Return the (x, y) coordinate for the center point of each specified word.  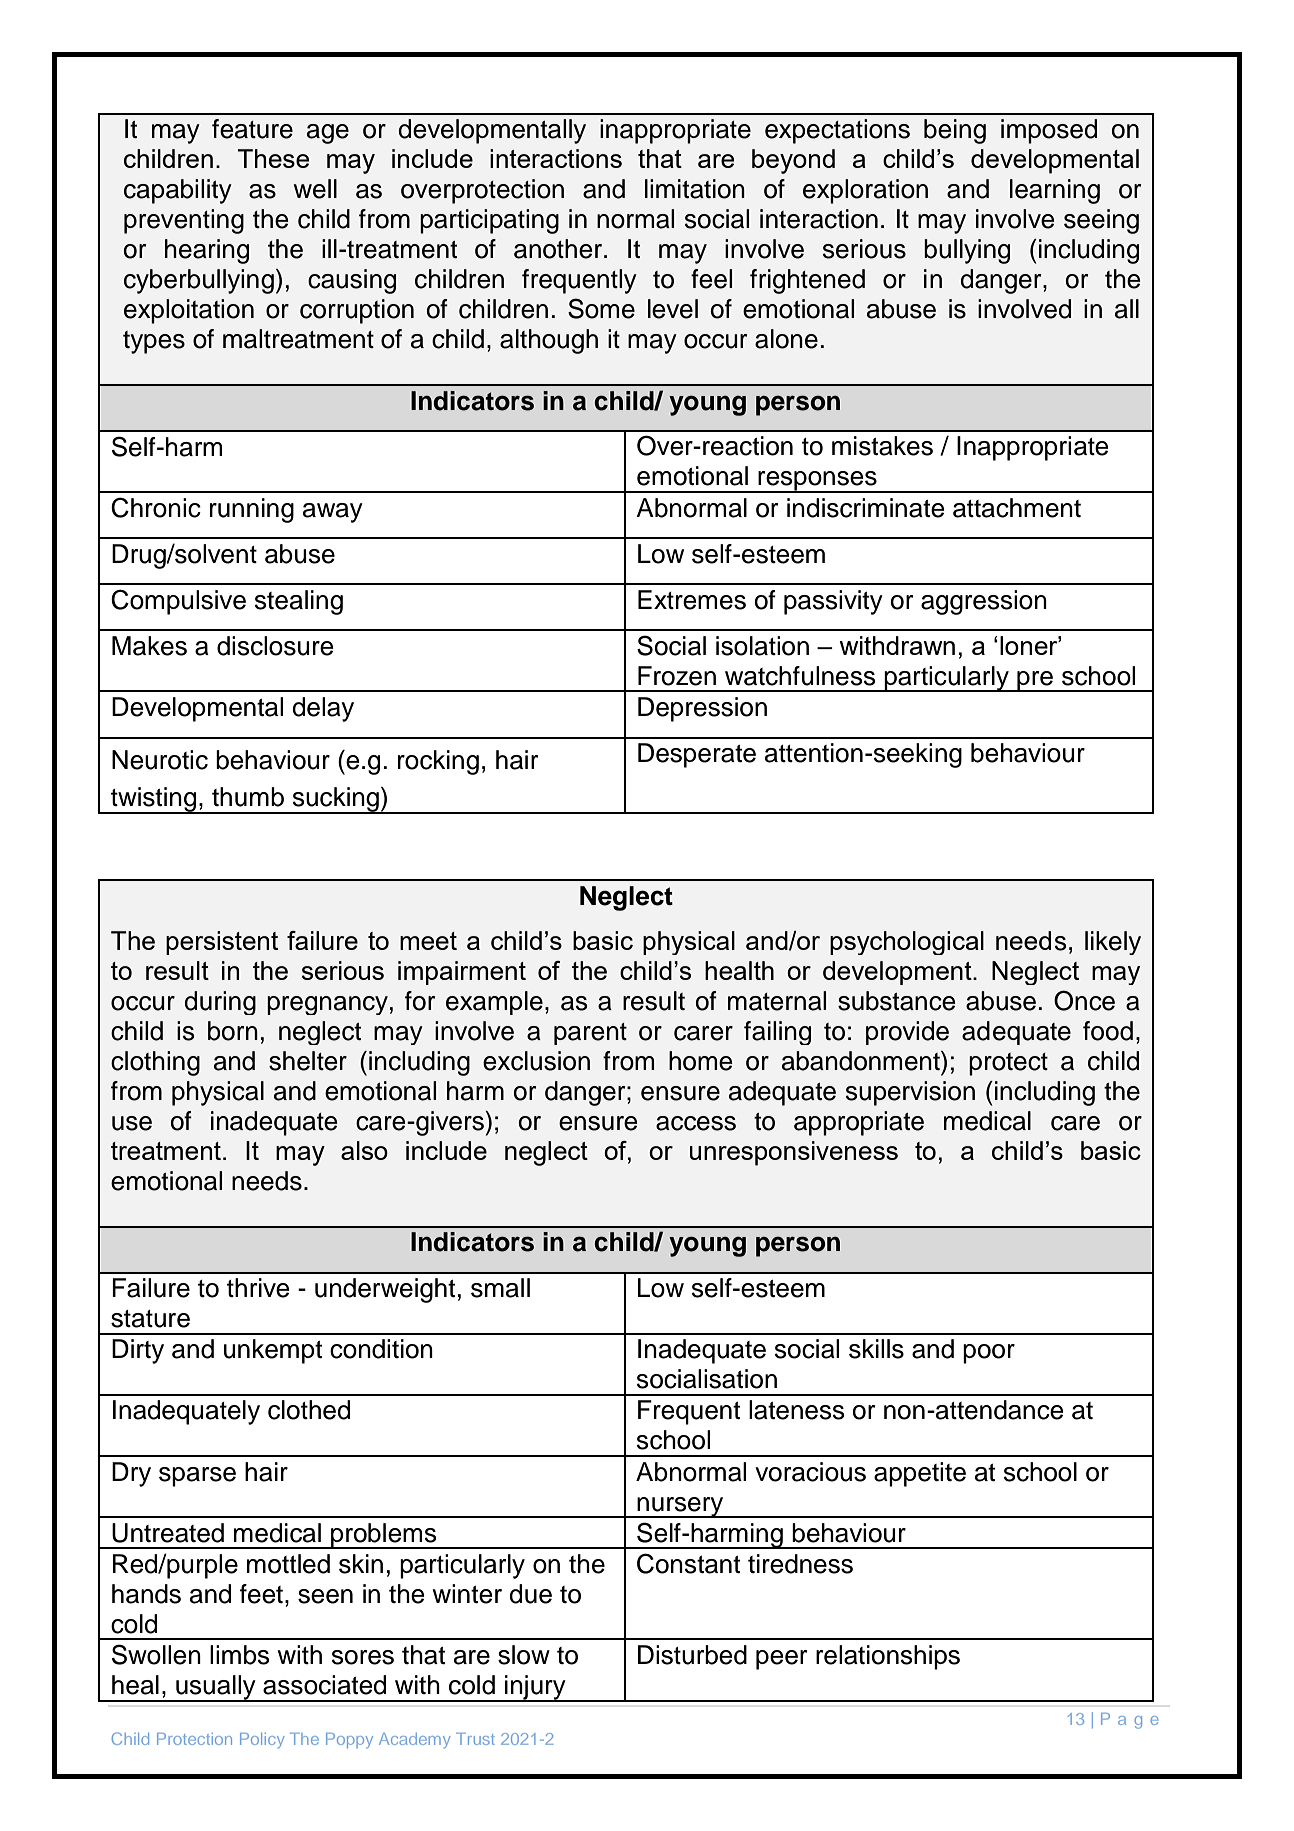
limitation (695, 189)
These (273, 158)
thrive (258, 1288)
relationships (888, 1657)
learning (1055, 191)
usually (216, 1688)
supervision (910, 1093)
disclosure (275, 646)
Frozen (677, 676)
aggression (984, 602)
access (696, 1123)
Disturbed (692, 1655)
